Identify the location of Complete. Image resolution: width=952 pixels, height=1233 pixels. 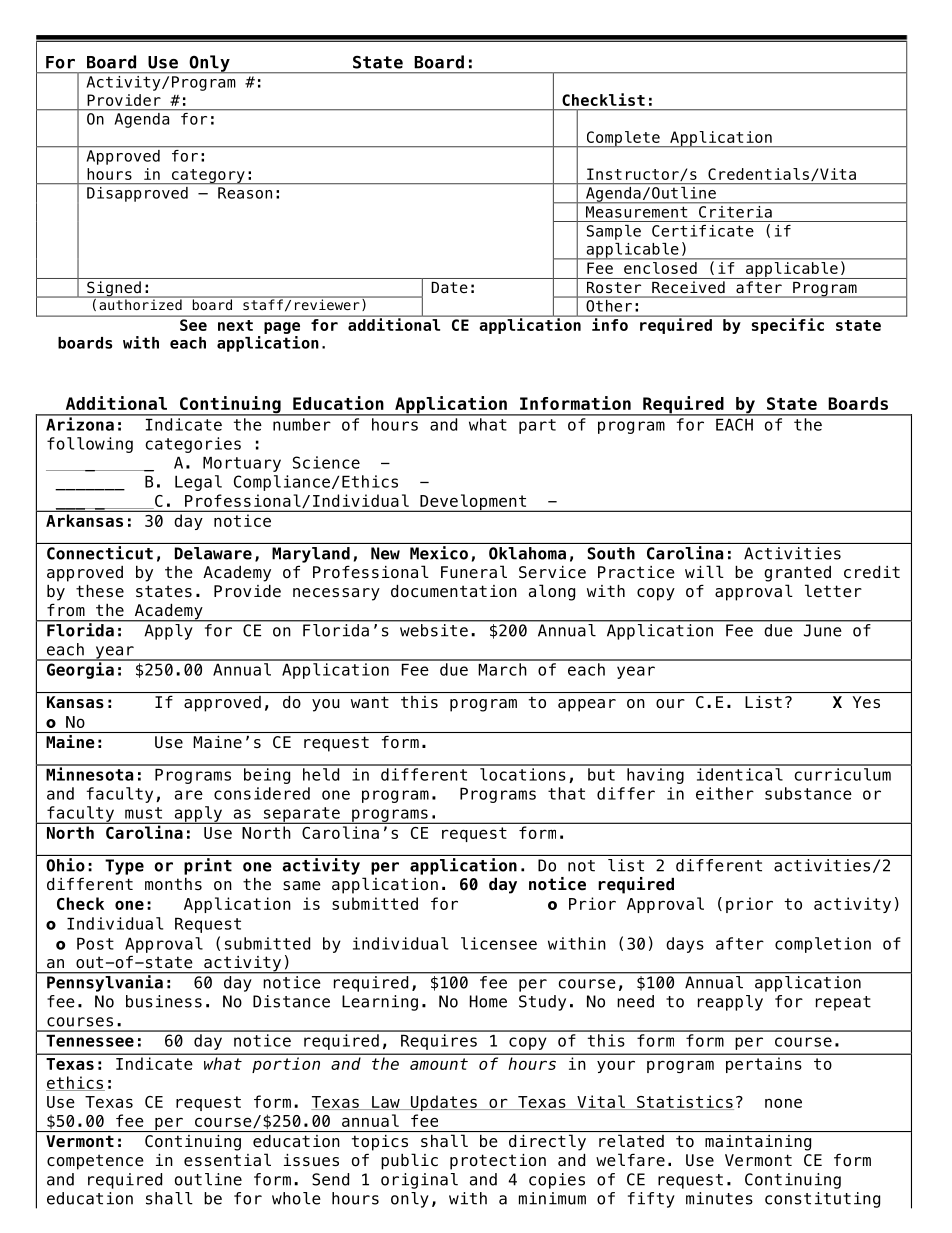
(623, 139).
